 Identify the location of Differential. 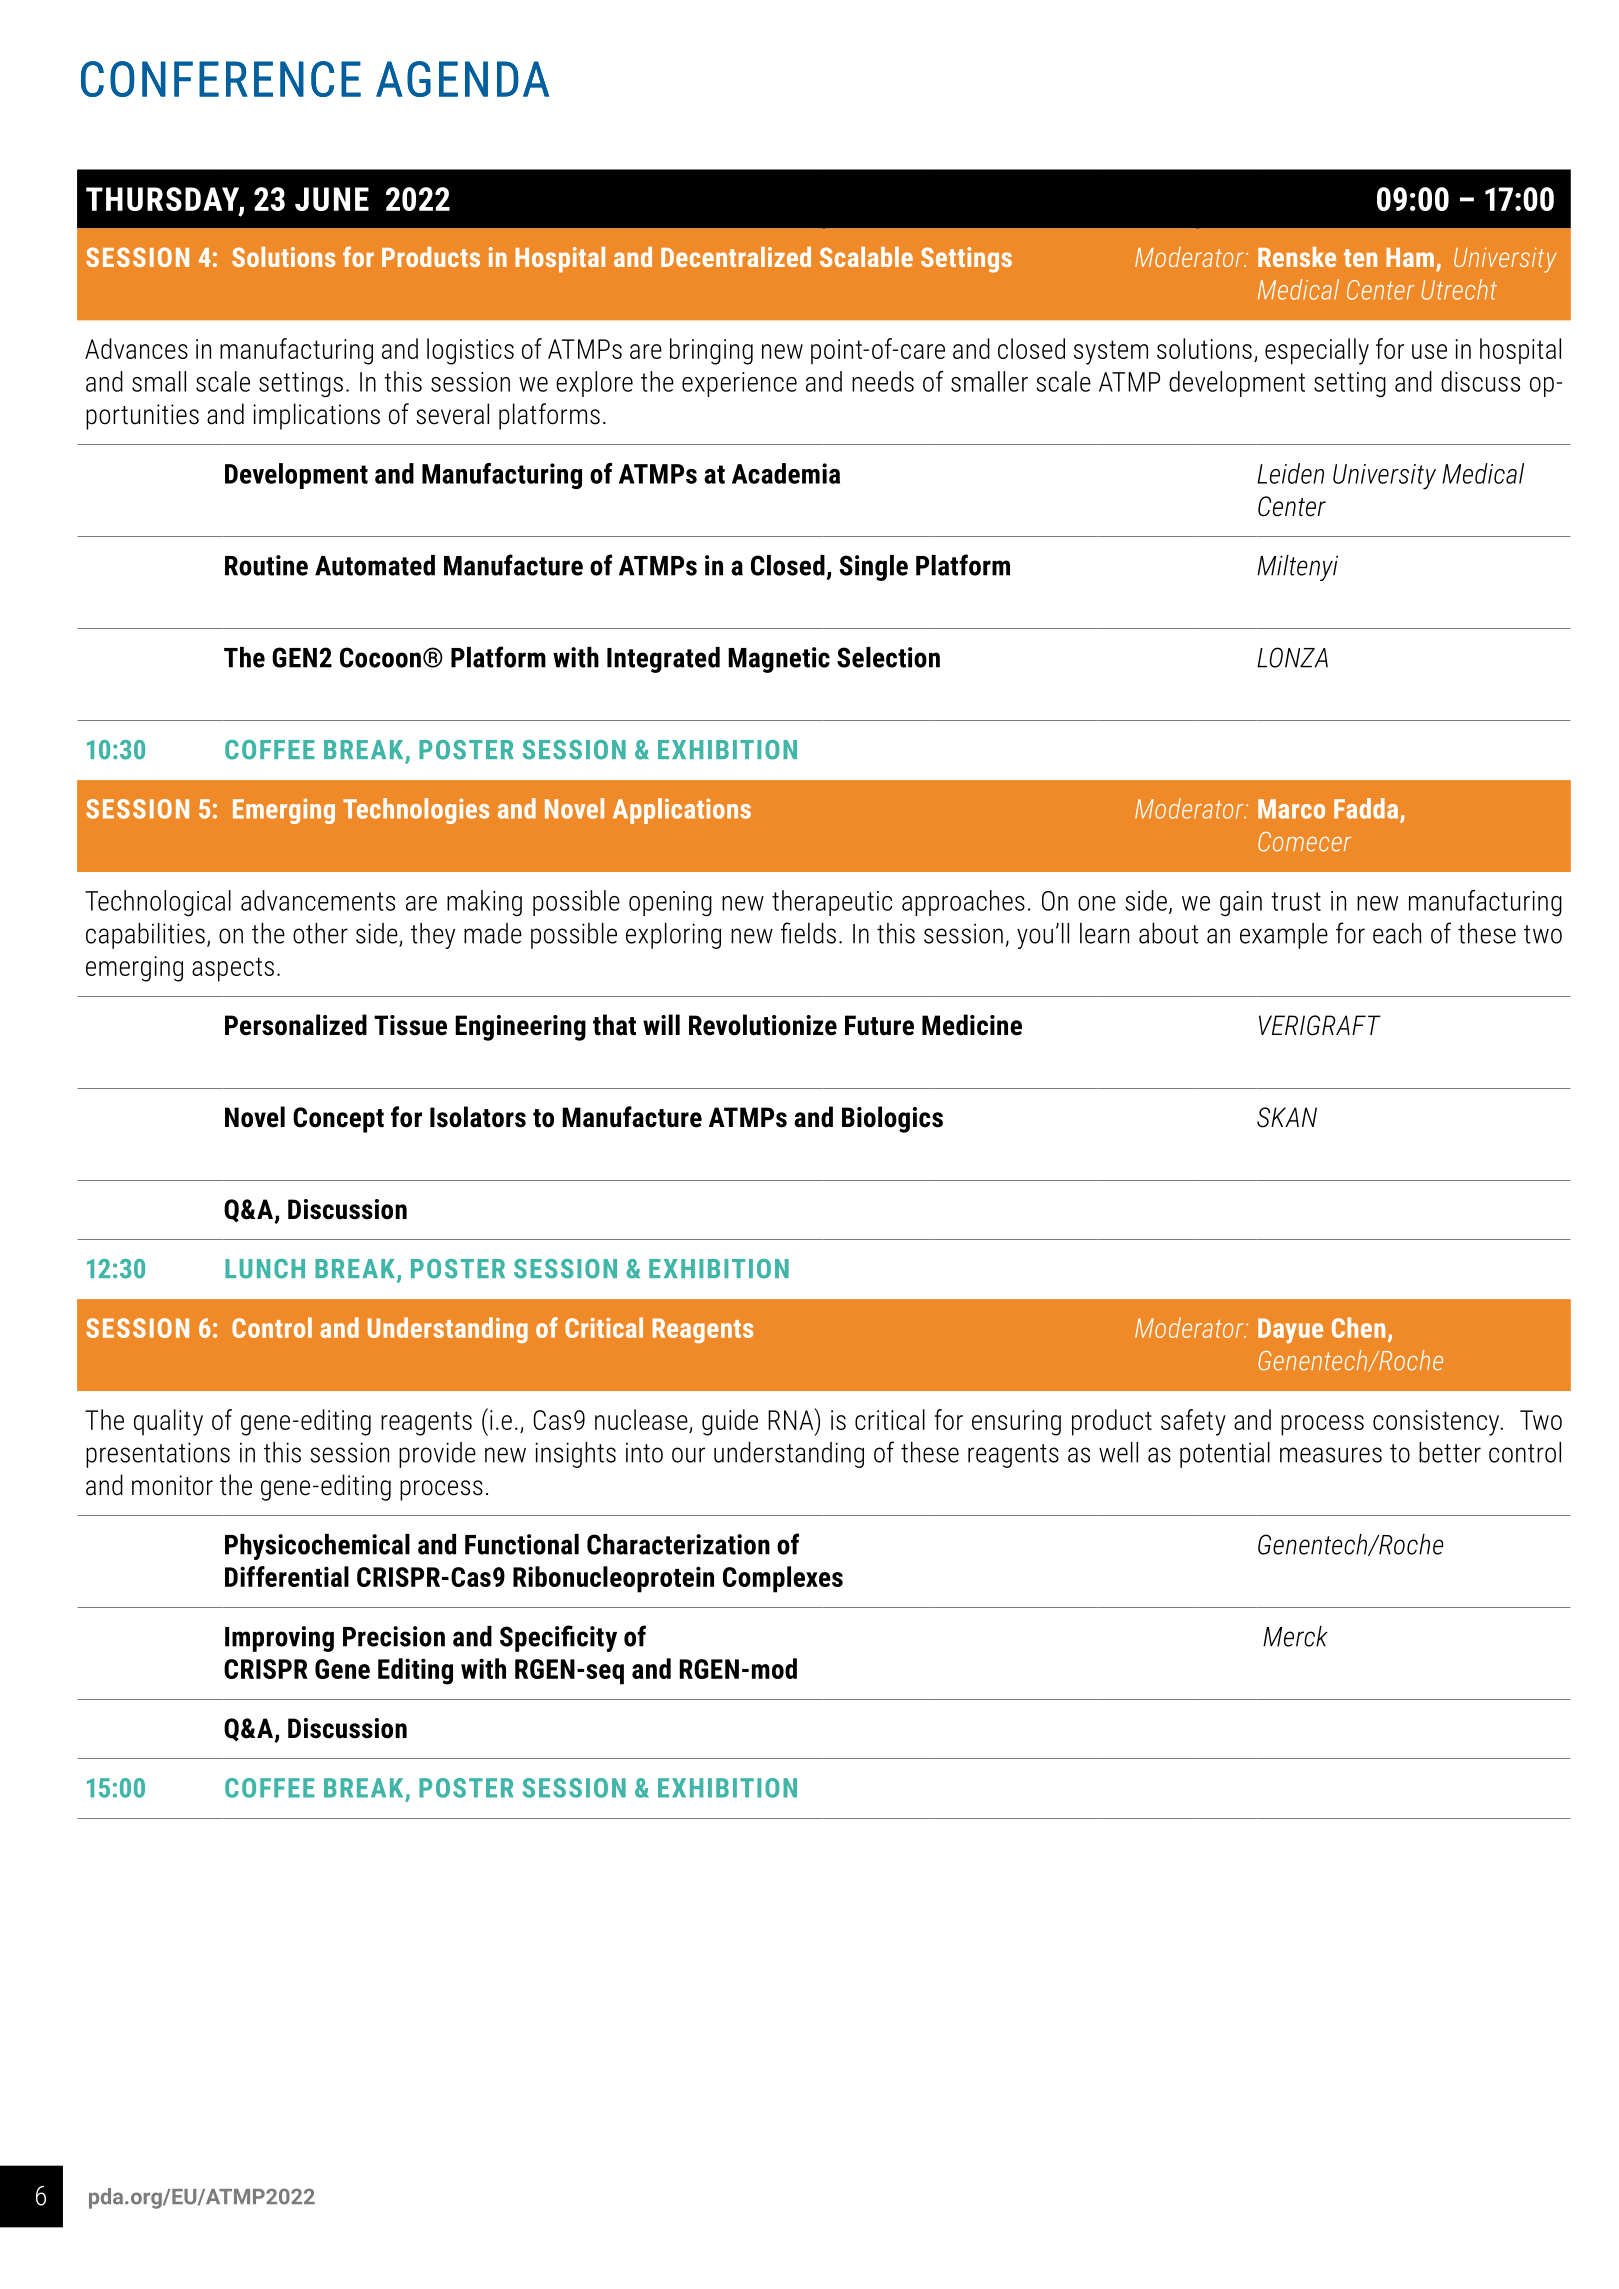
(287, 1576).
